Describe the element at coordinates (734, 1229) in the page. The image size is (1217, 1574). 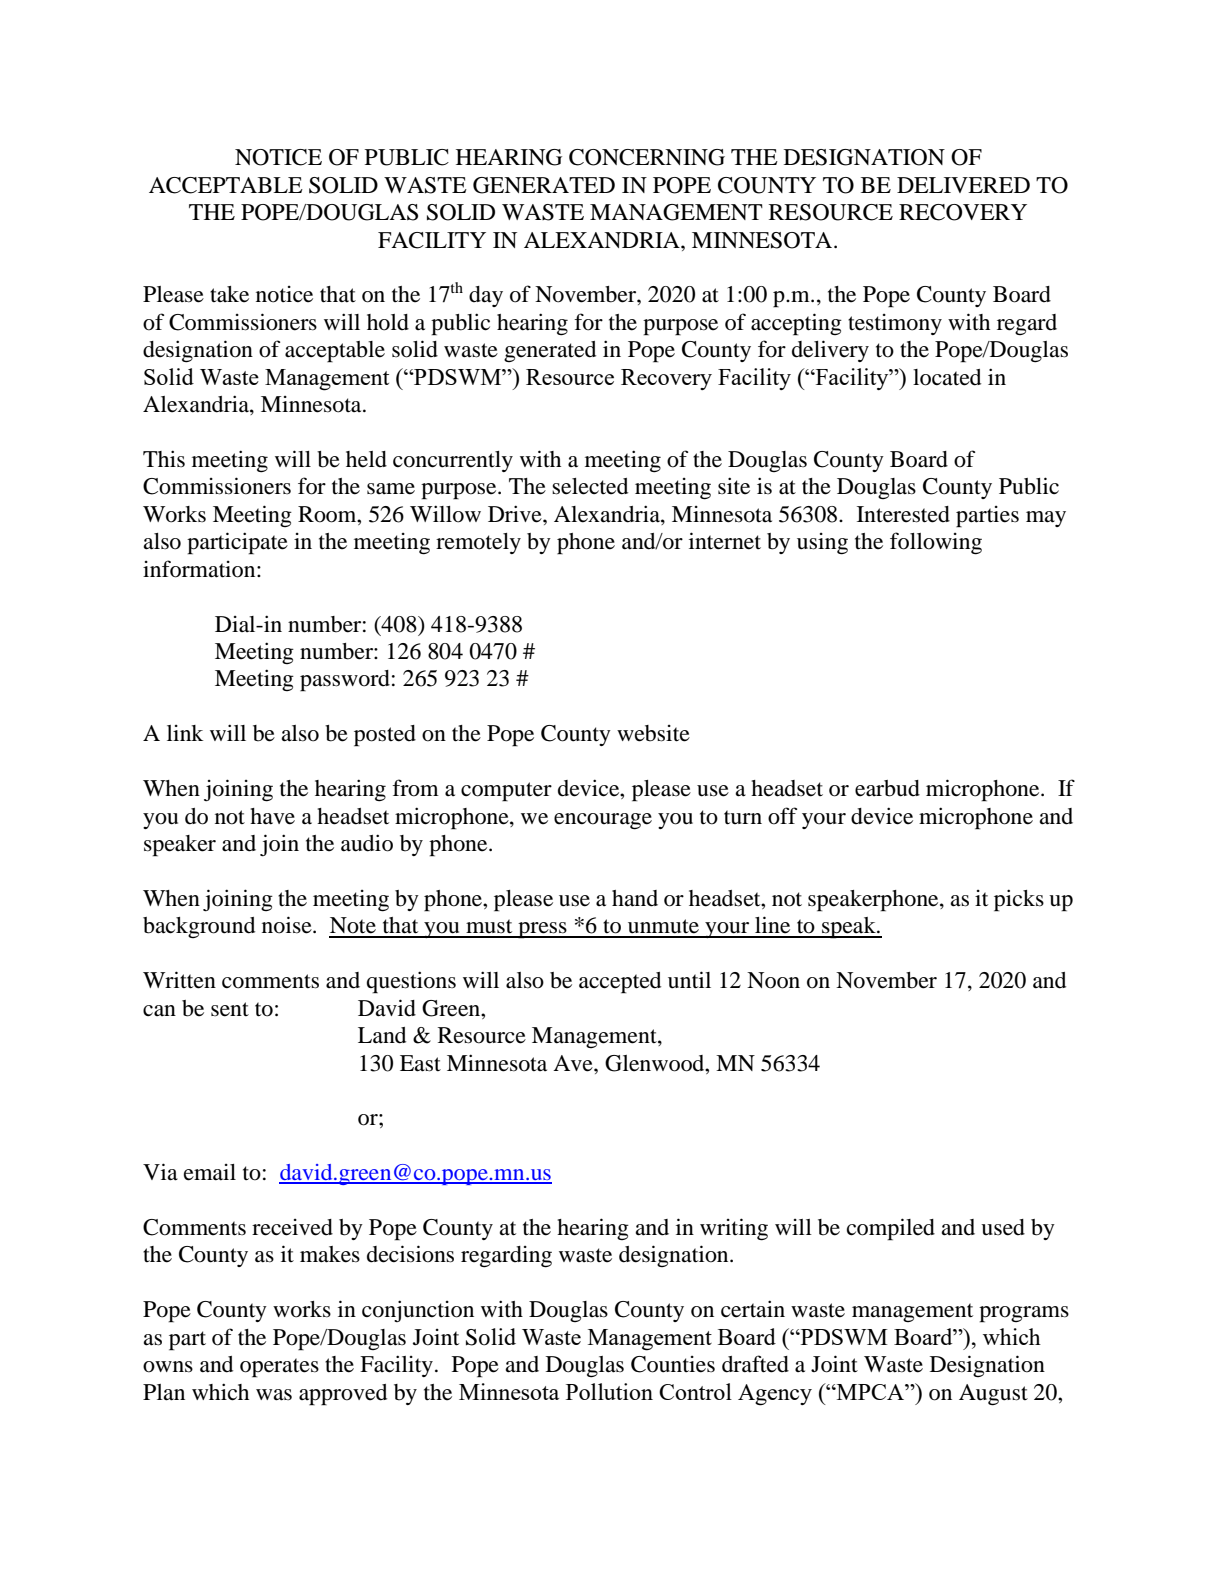
I see `writing` at that location.
